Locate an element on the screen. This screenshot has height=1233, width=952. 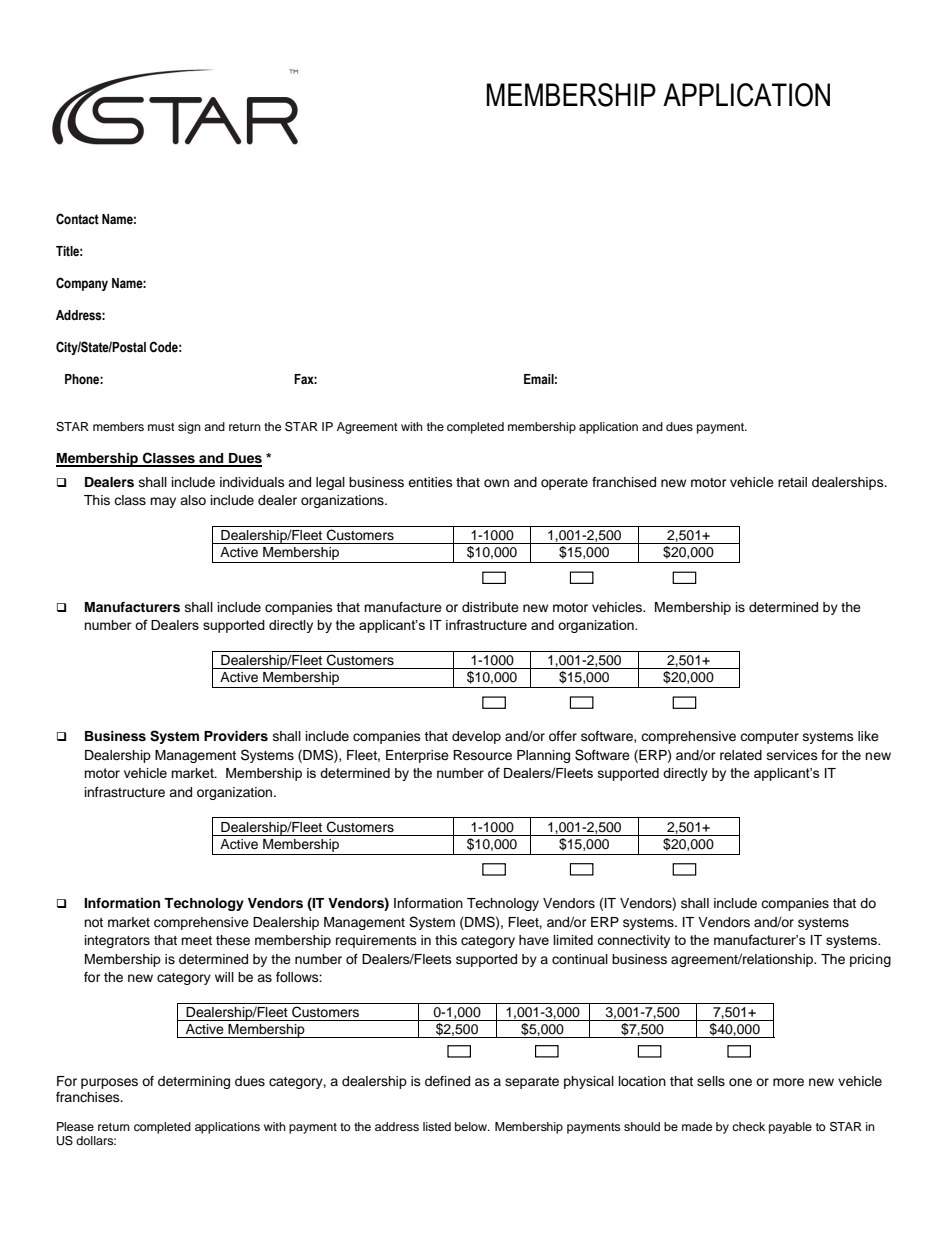
determining is located at coordinates (194, 1082).
